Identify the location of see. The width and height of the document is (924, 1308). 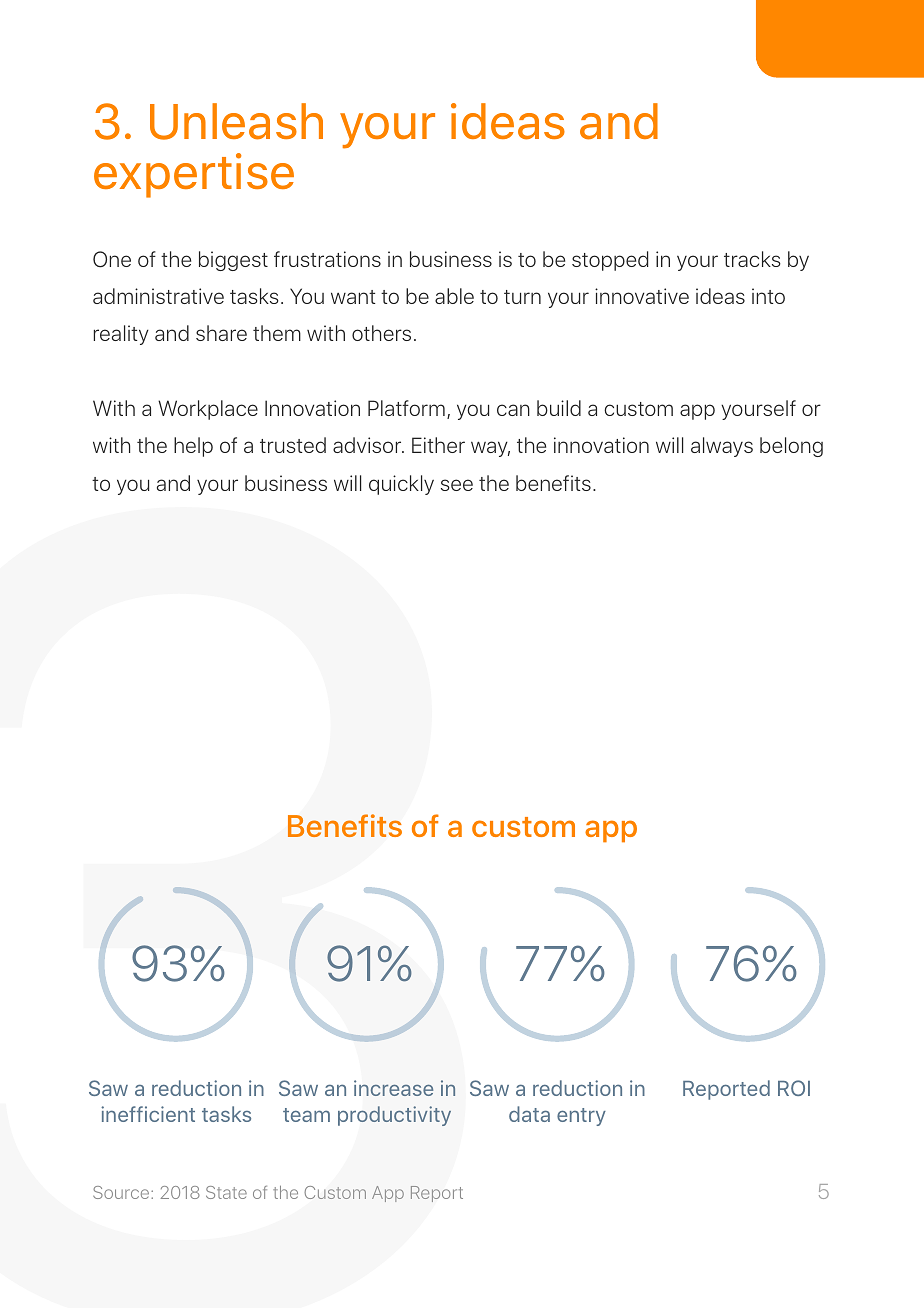
(457, 485).
